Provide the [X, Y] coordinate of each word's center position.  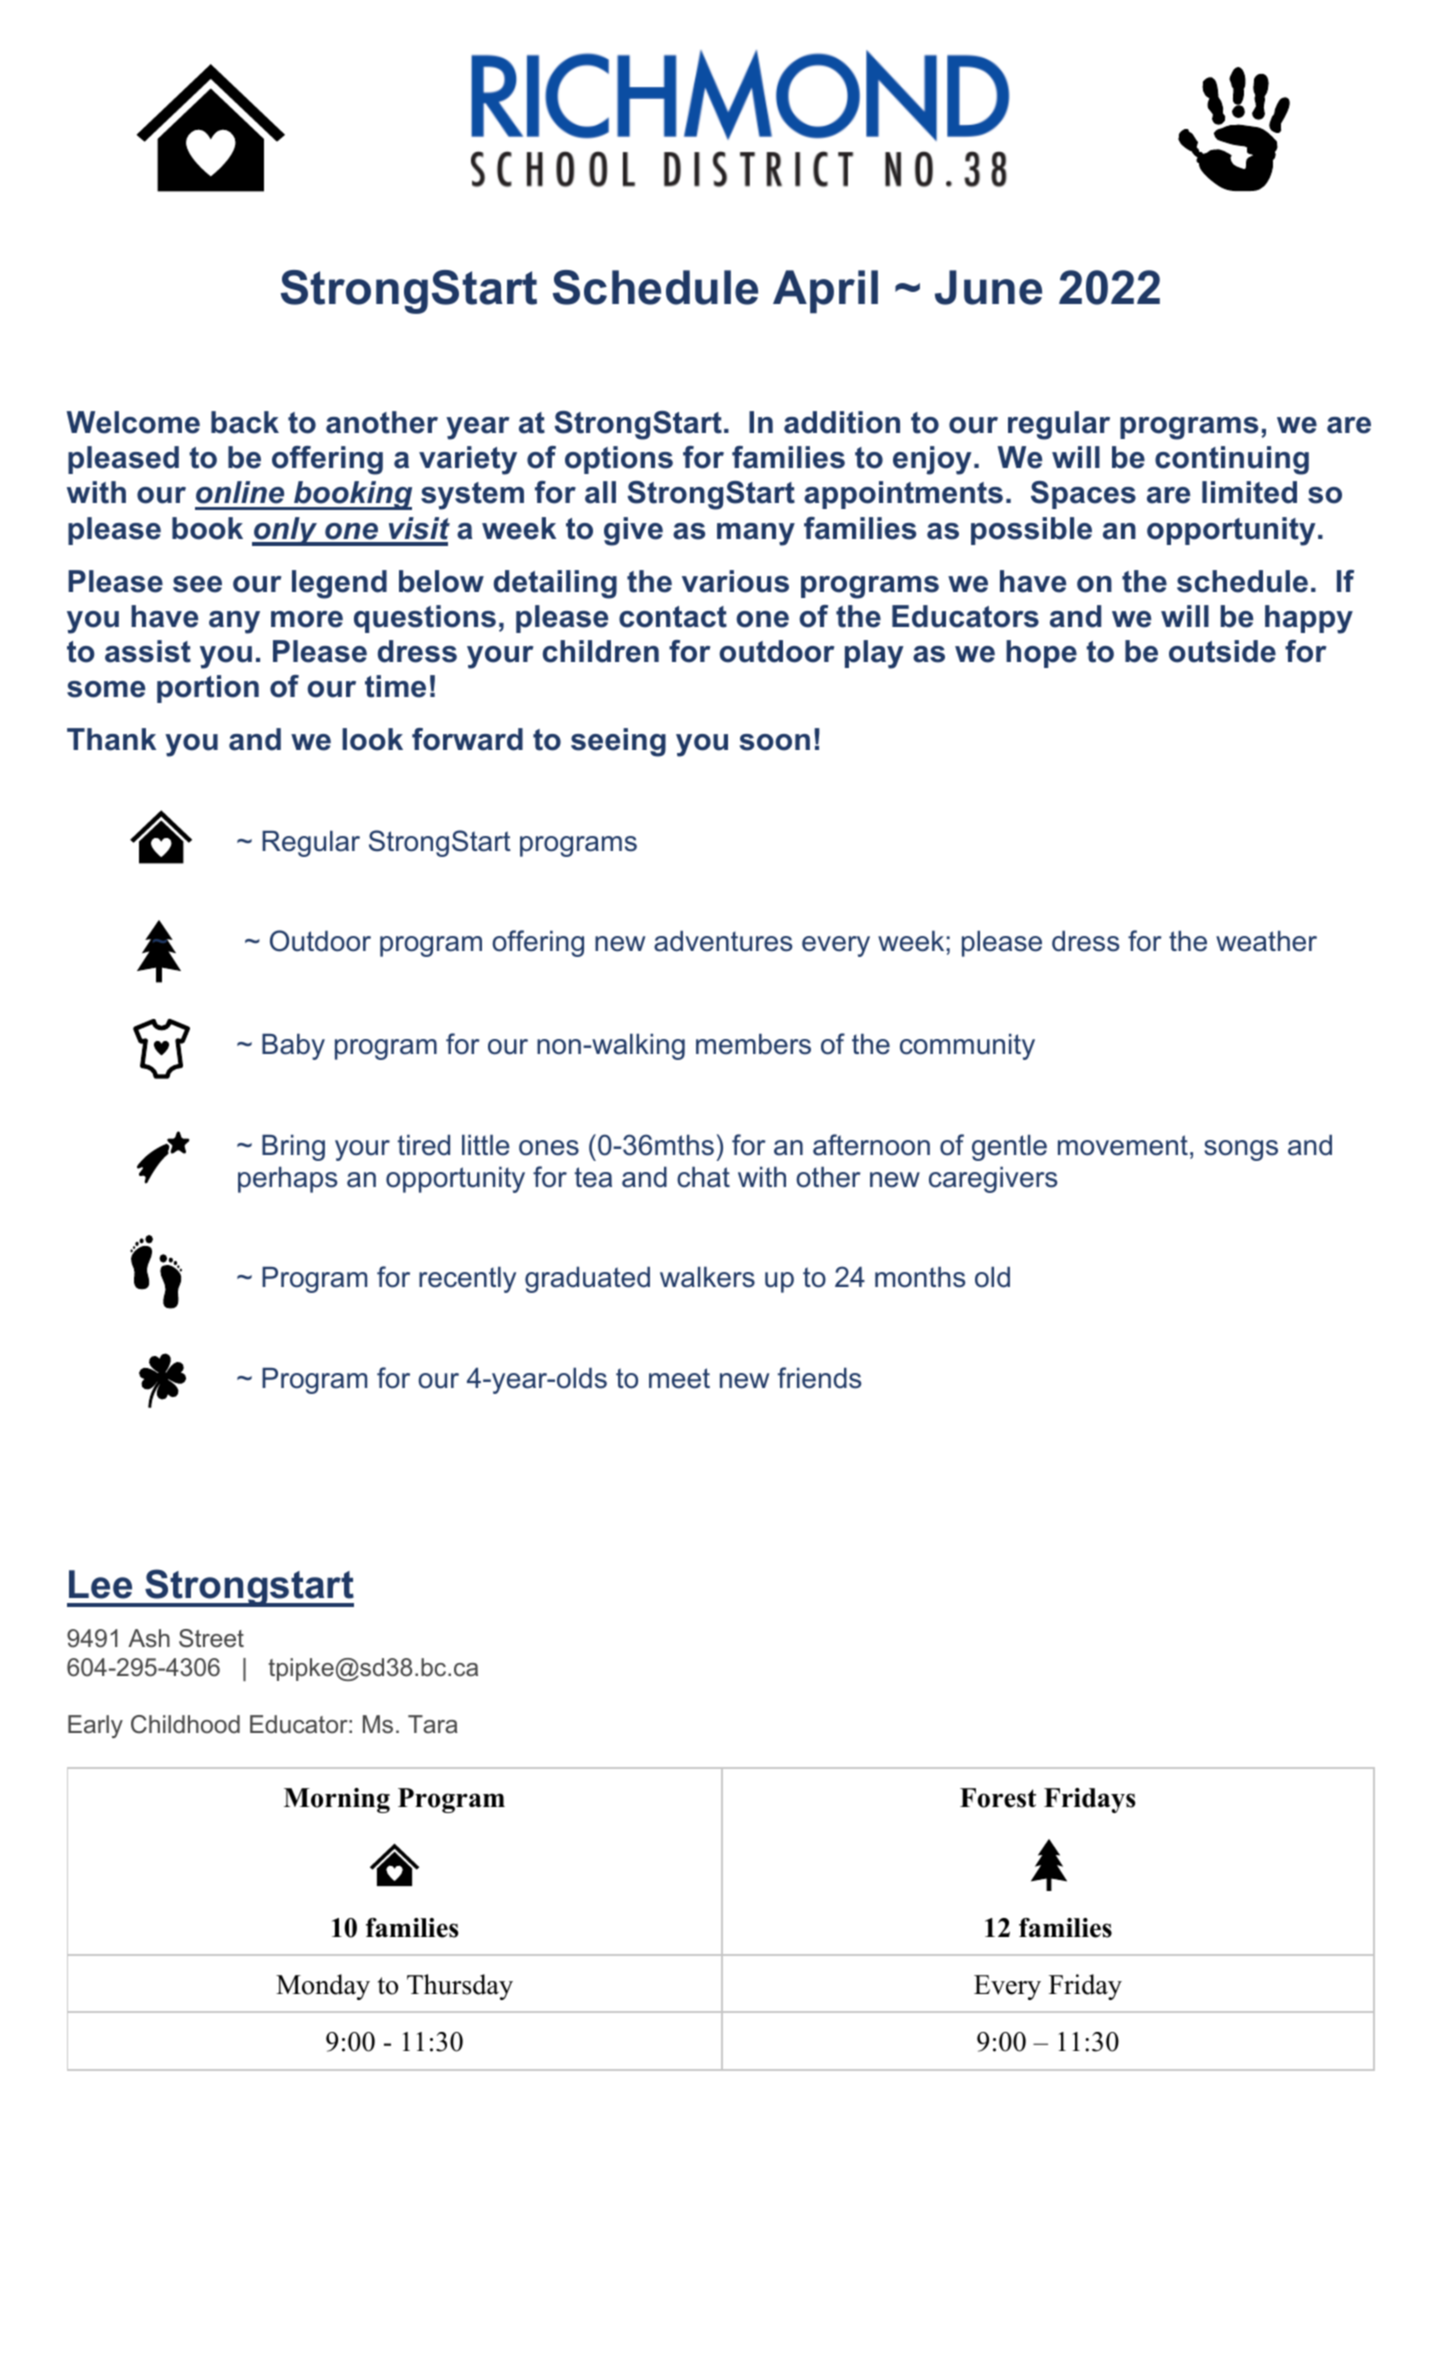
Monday [323, 1987]
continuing [1232, 460]
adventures [723, 941]
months [920, 1277]
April [825, 292]
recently [467, 1279]
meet [679, 1378]
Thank [111, 739]
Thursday [460, 1987]
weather [1266, 941]
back [245, 422]
